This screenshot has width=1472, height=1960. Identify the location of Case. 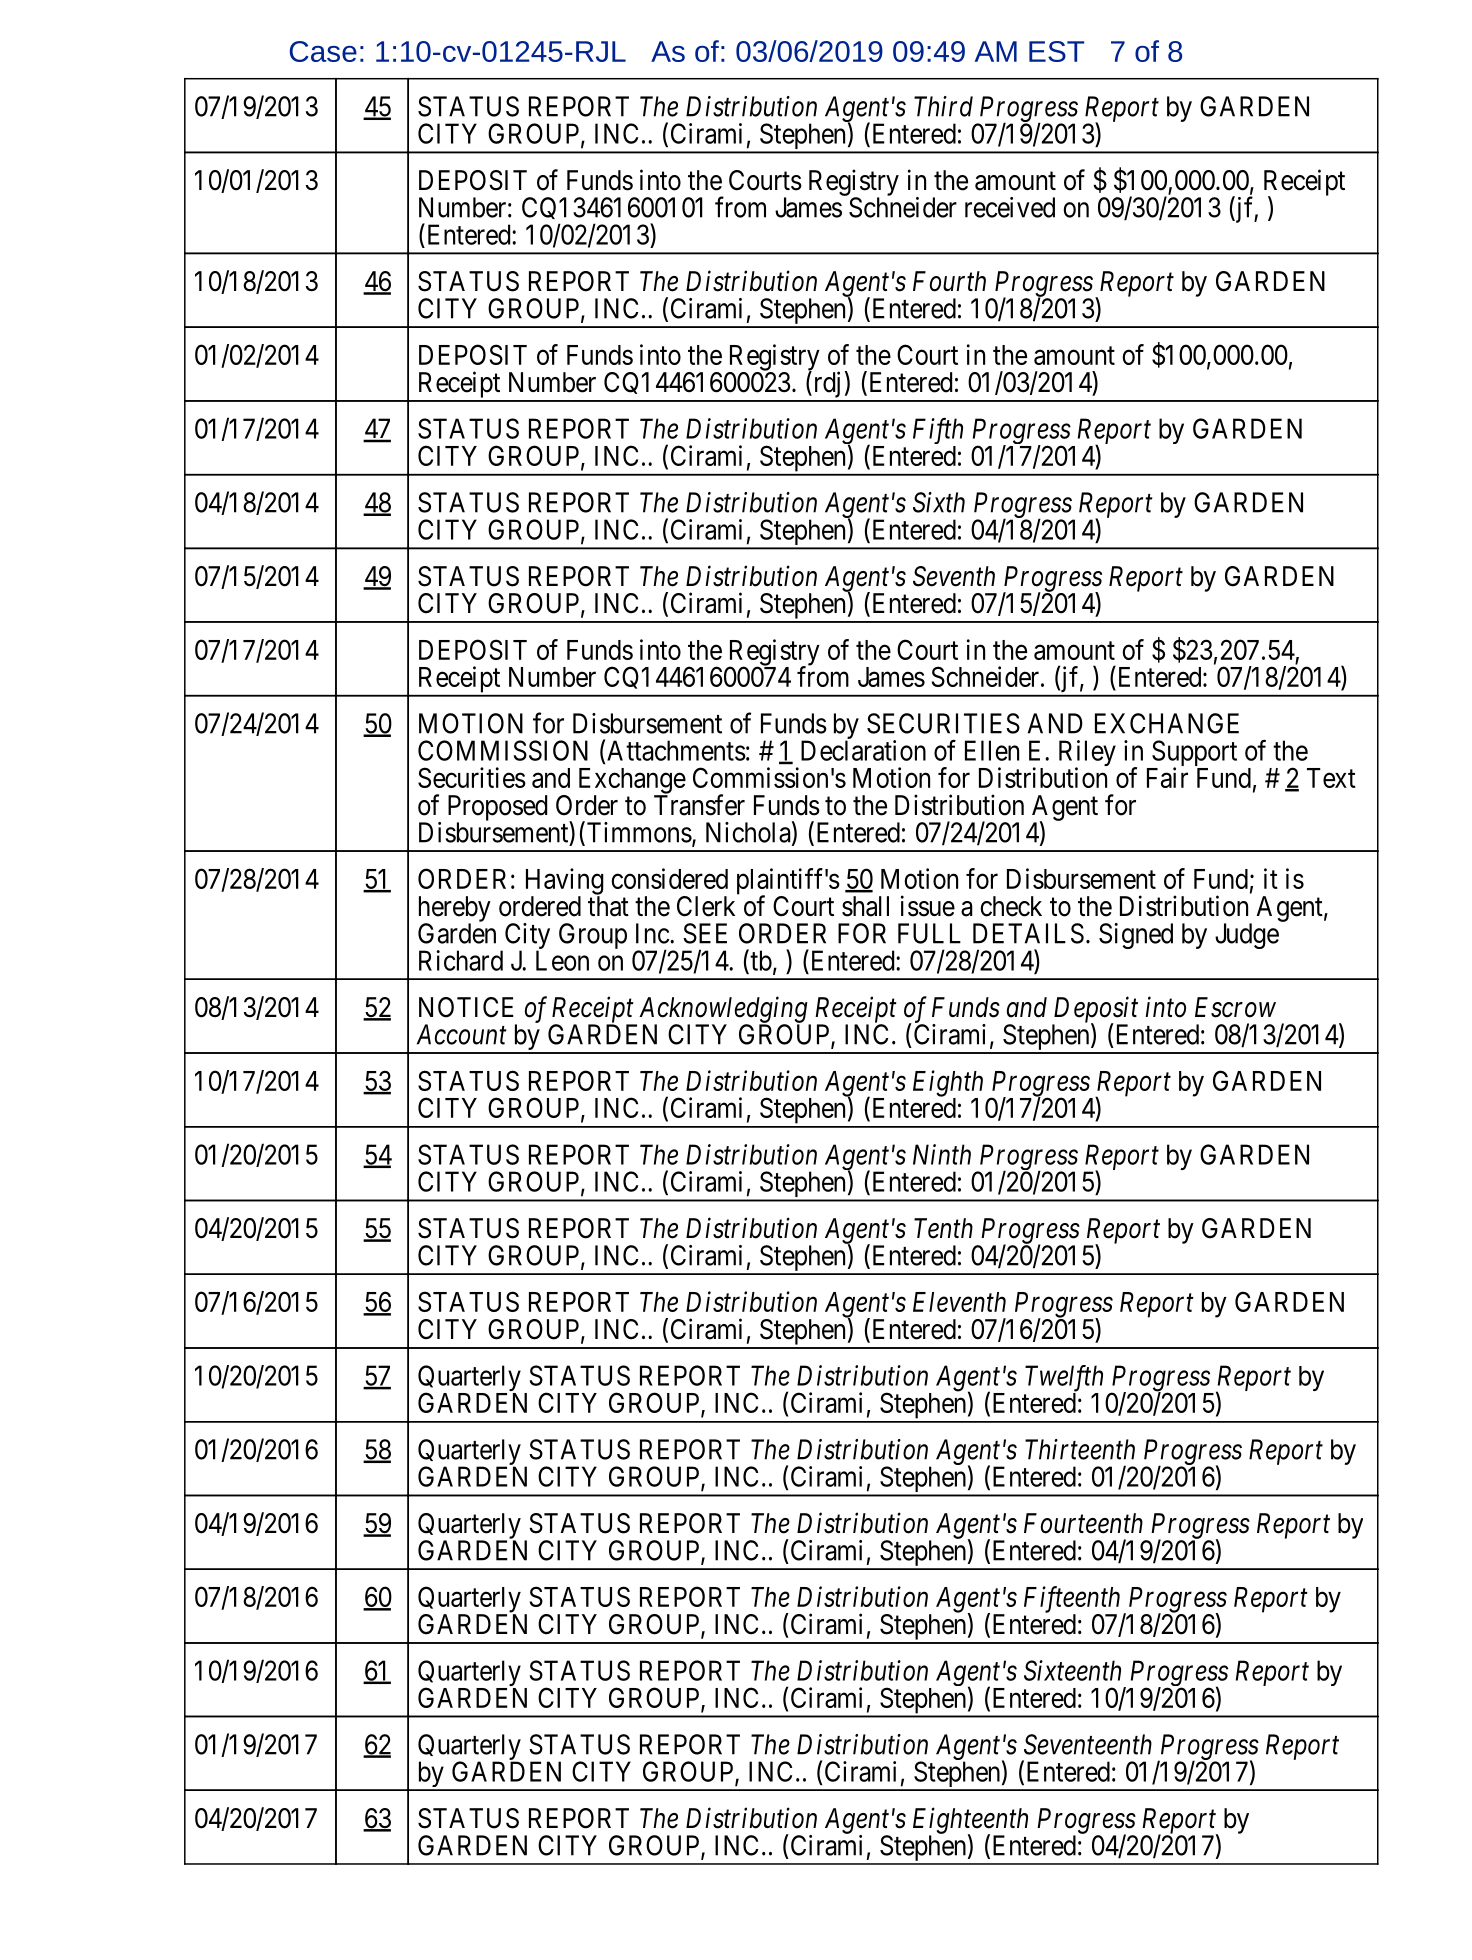
(323, 51).
